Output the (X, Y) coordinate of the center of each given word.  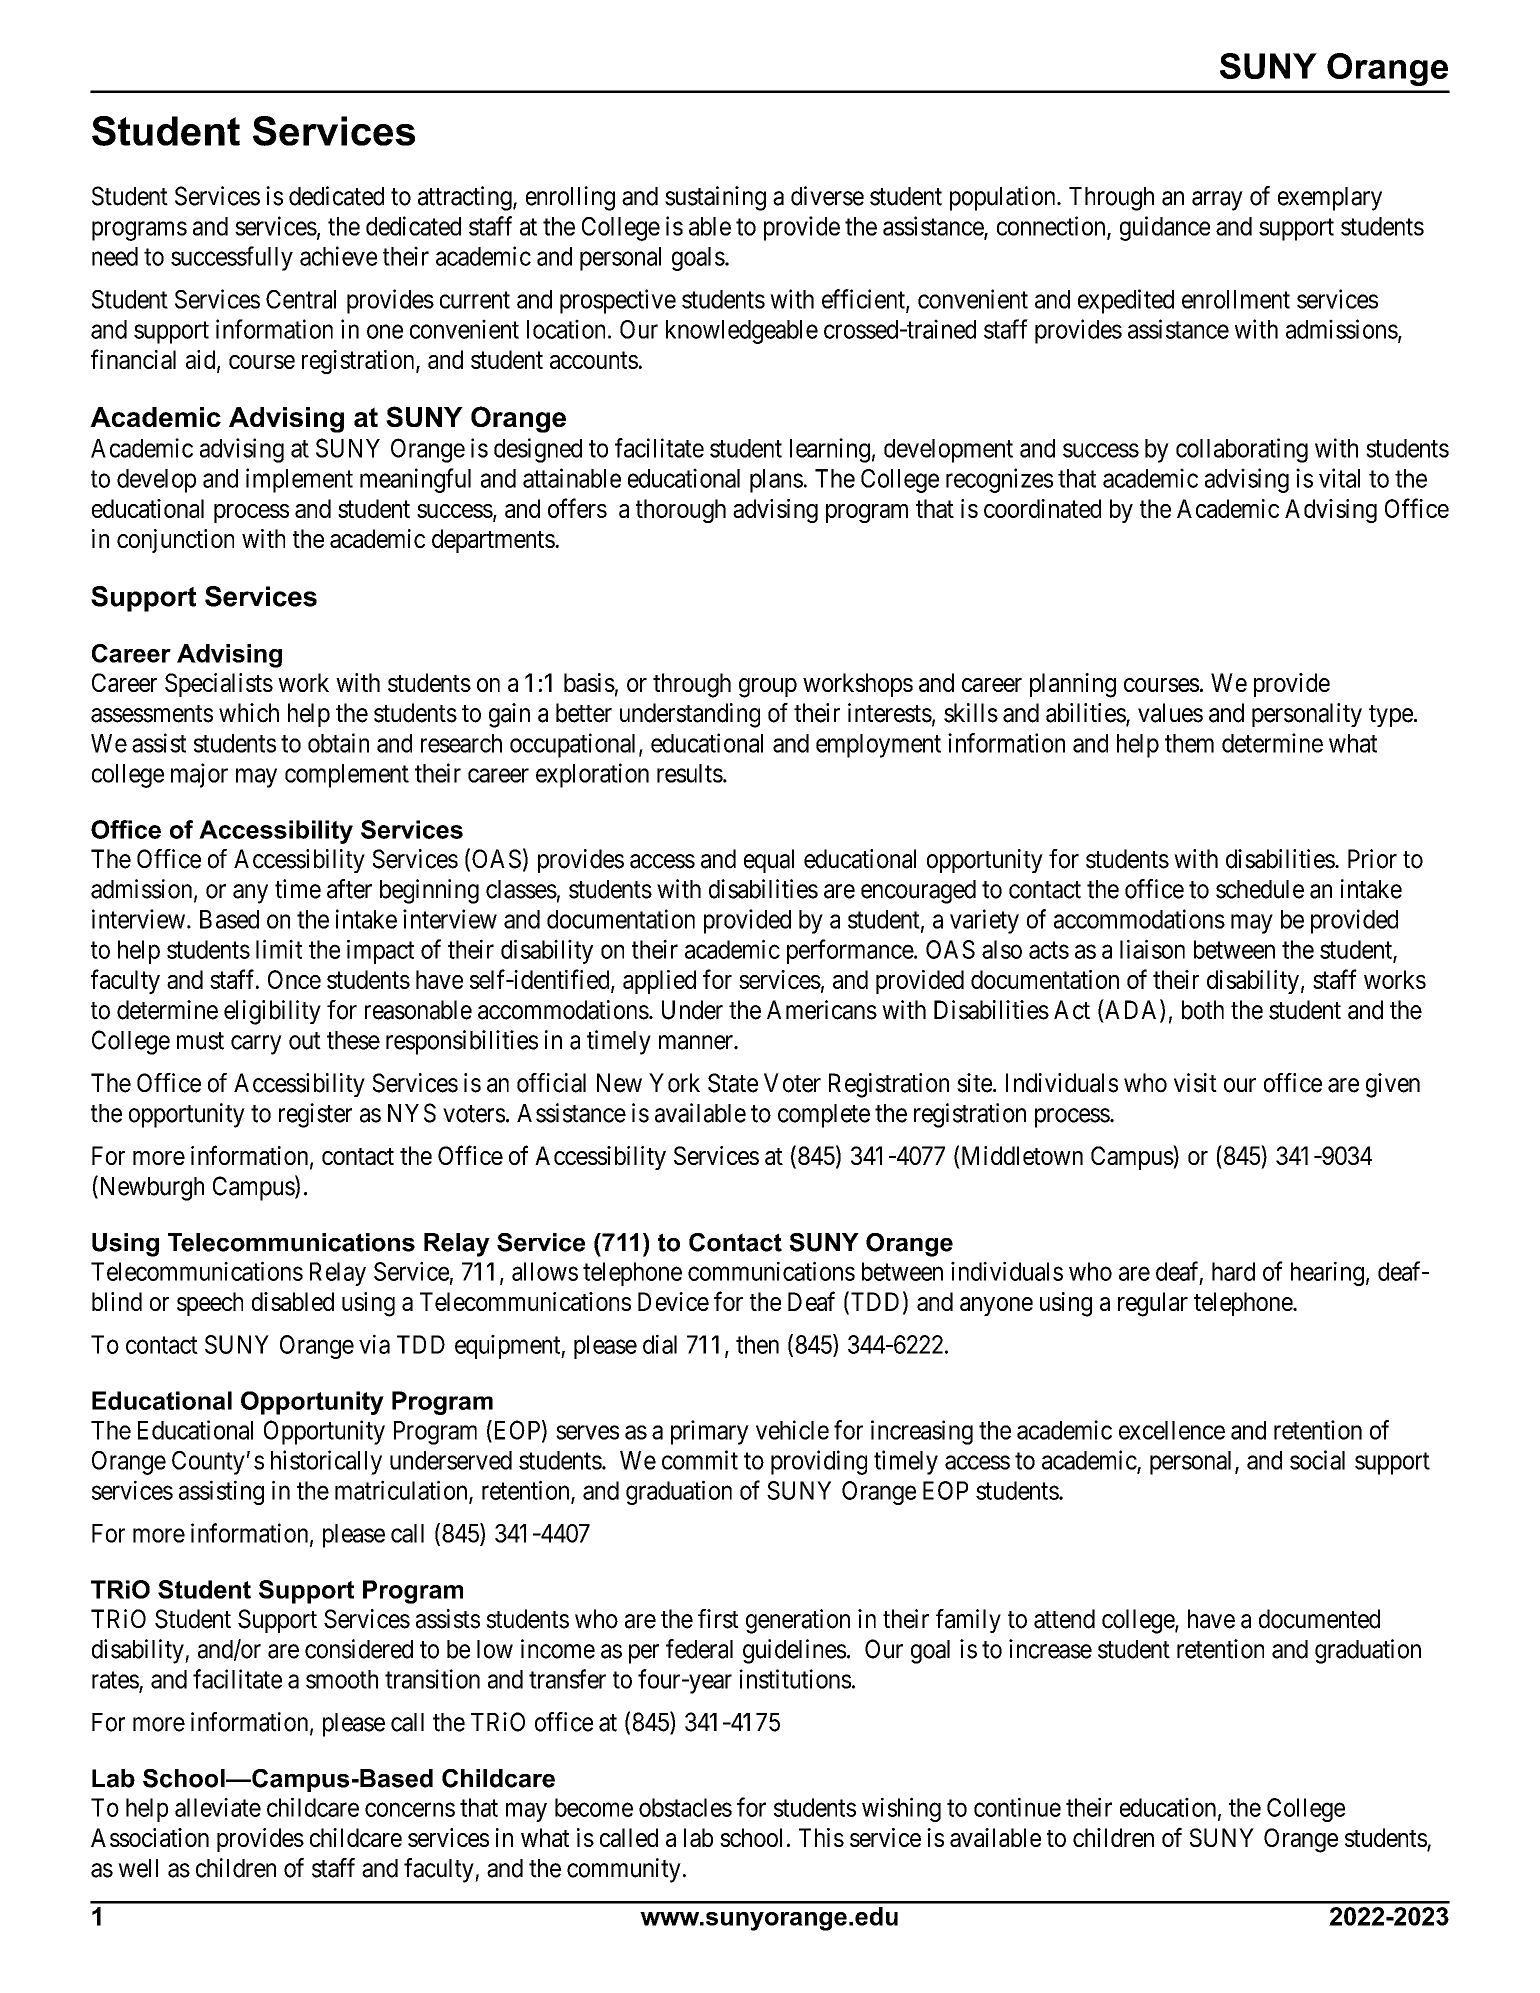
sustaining (715, 198)
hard (1233, 1271)
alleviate (218, 1807)
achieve (338, 256)
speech (210, 1304)
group (768, 688)
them (1189, 743)
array (1217, 201)
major (199, 775)
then (757, 1344)
